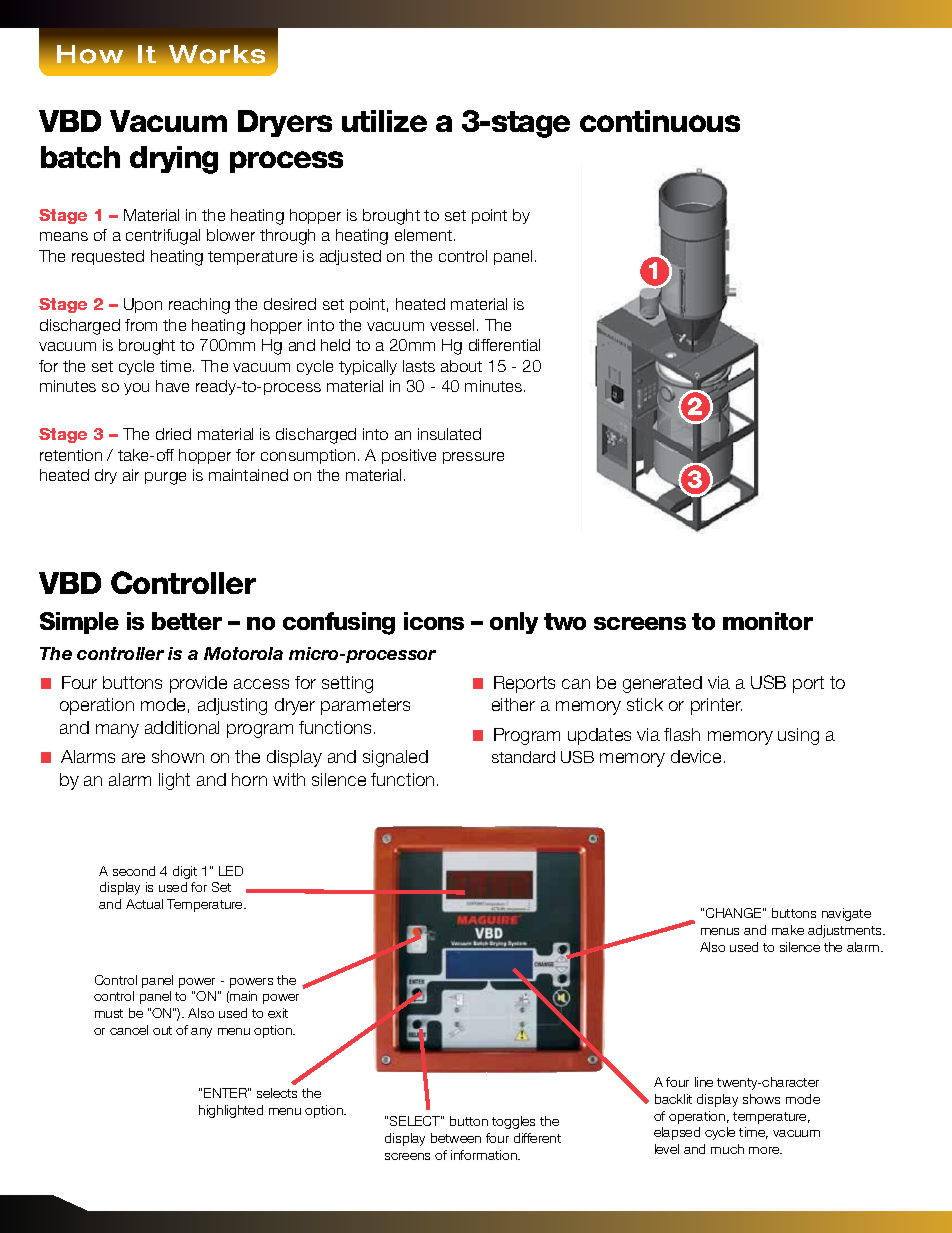 This page has height=1233, width=952. What do you see at coordinates (226, 1093) in the page?
I see `Enter` at bounding box center [226, 1093].
